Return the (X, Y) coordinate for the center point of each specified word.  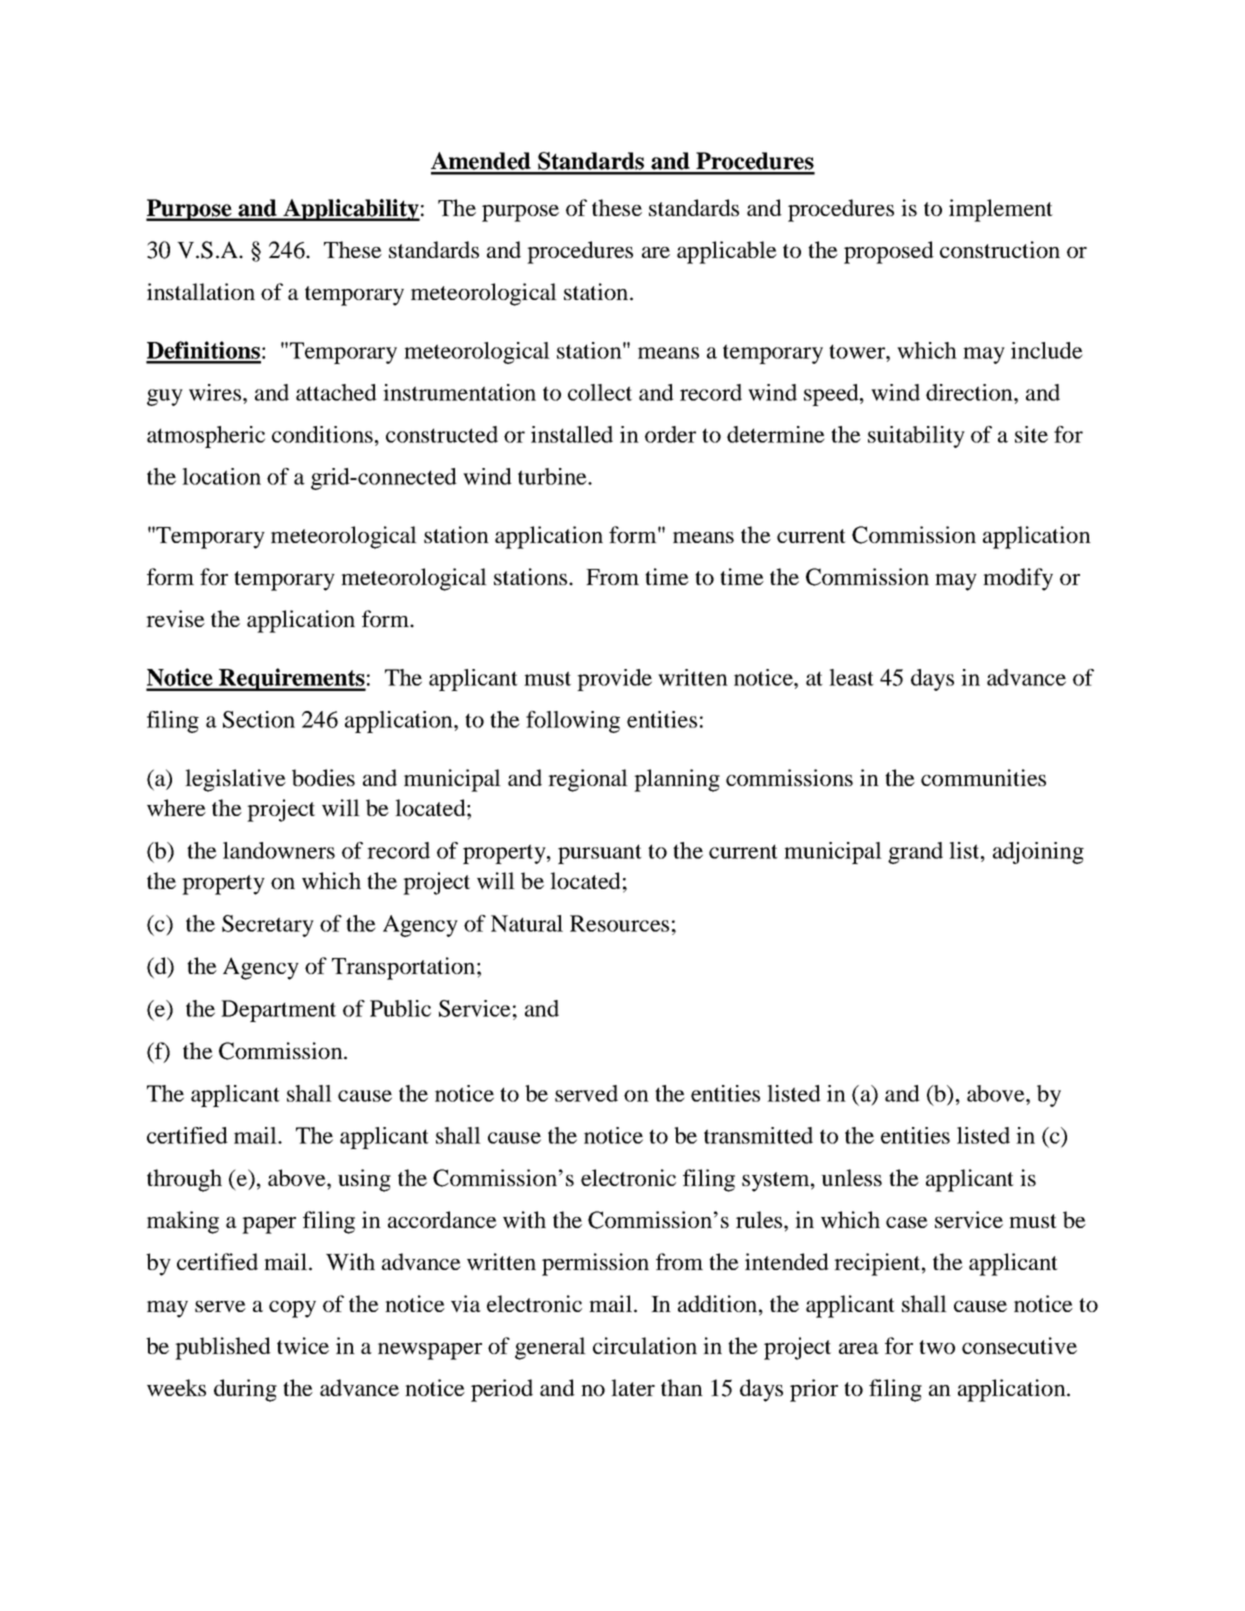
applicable (727, 252)
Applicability (350, 210)
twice (303, 1345)
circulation (645, 1345)
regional (588, 780)
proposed (889, 252)
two (937, 1347)
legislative (235, 780)
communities (983, 777)
